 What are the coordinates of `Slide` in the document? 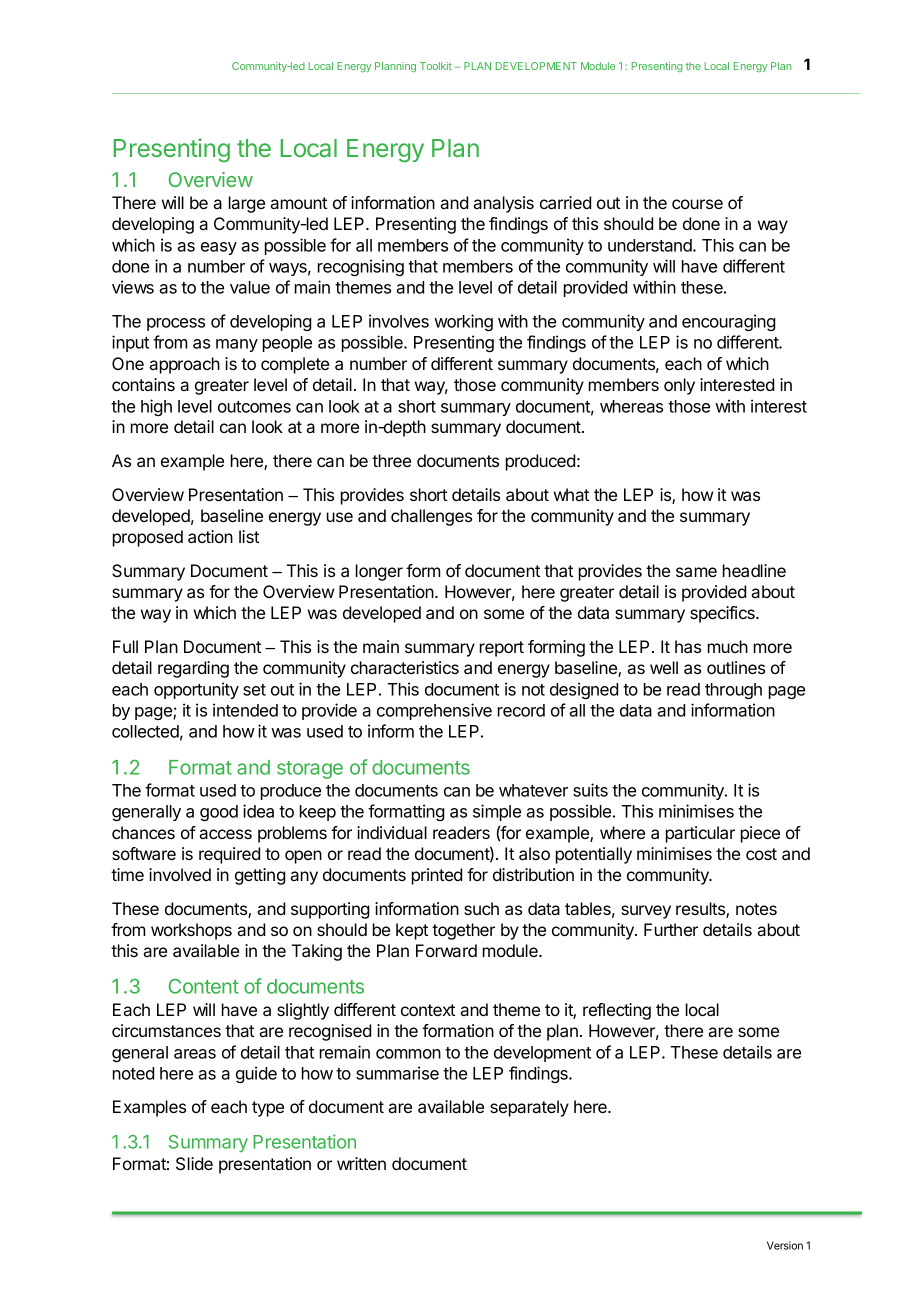 It's located at (194, 1164).
